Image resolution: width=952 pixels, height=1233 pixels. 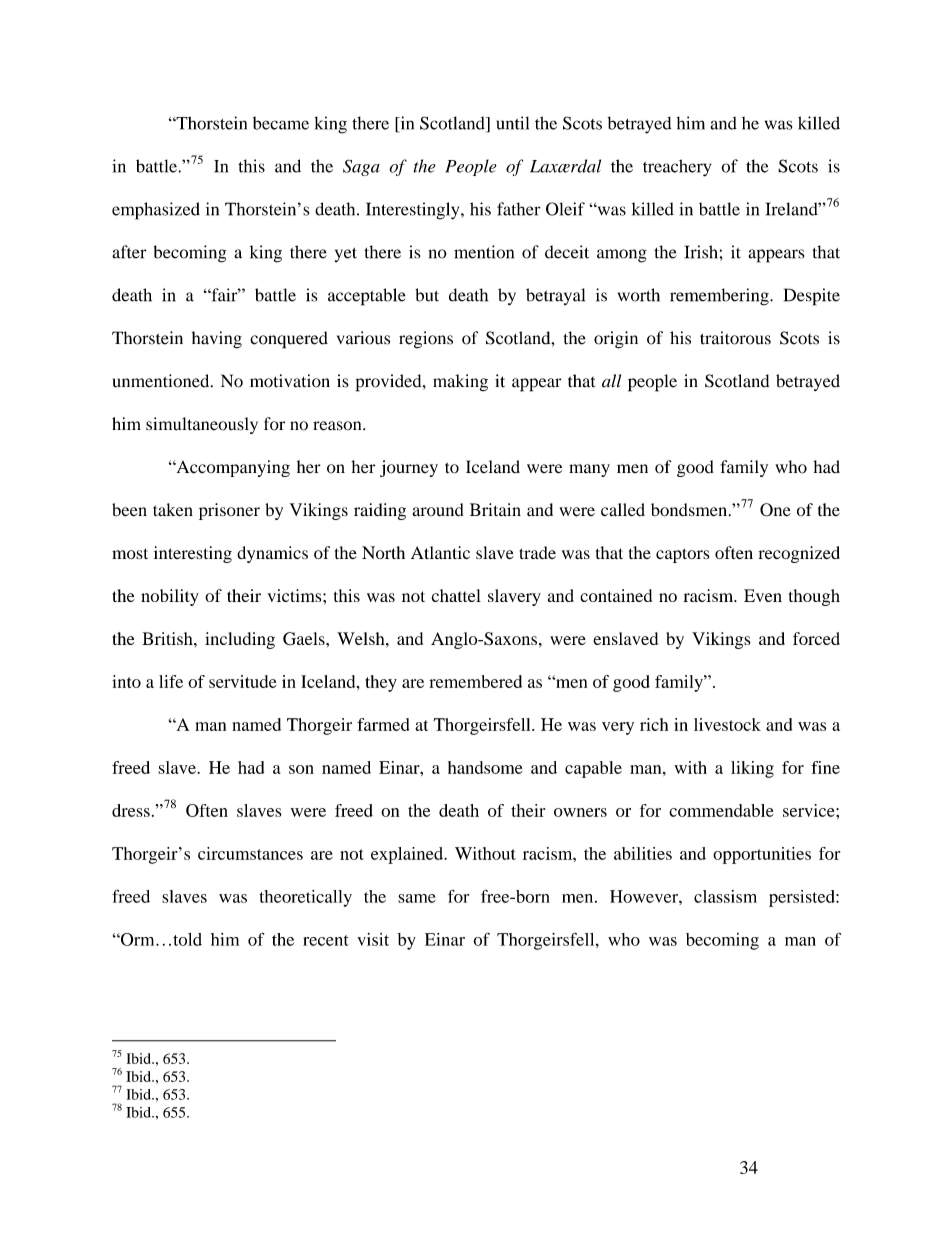 I want to click on theoretically, so click(x=305, y=898).
